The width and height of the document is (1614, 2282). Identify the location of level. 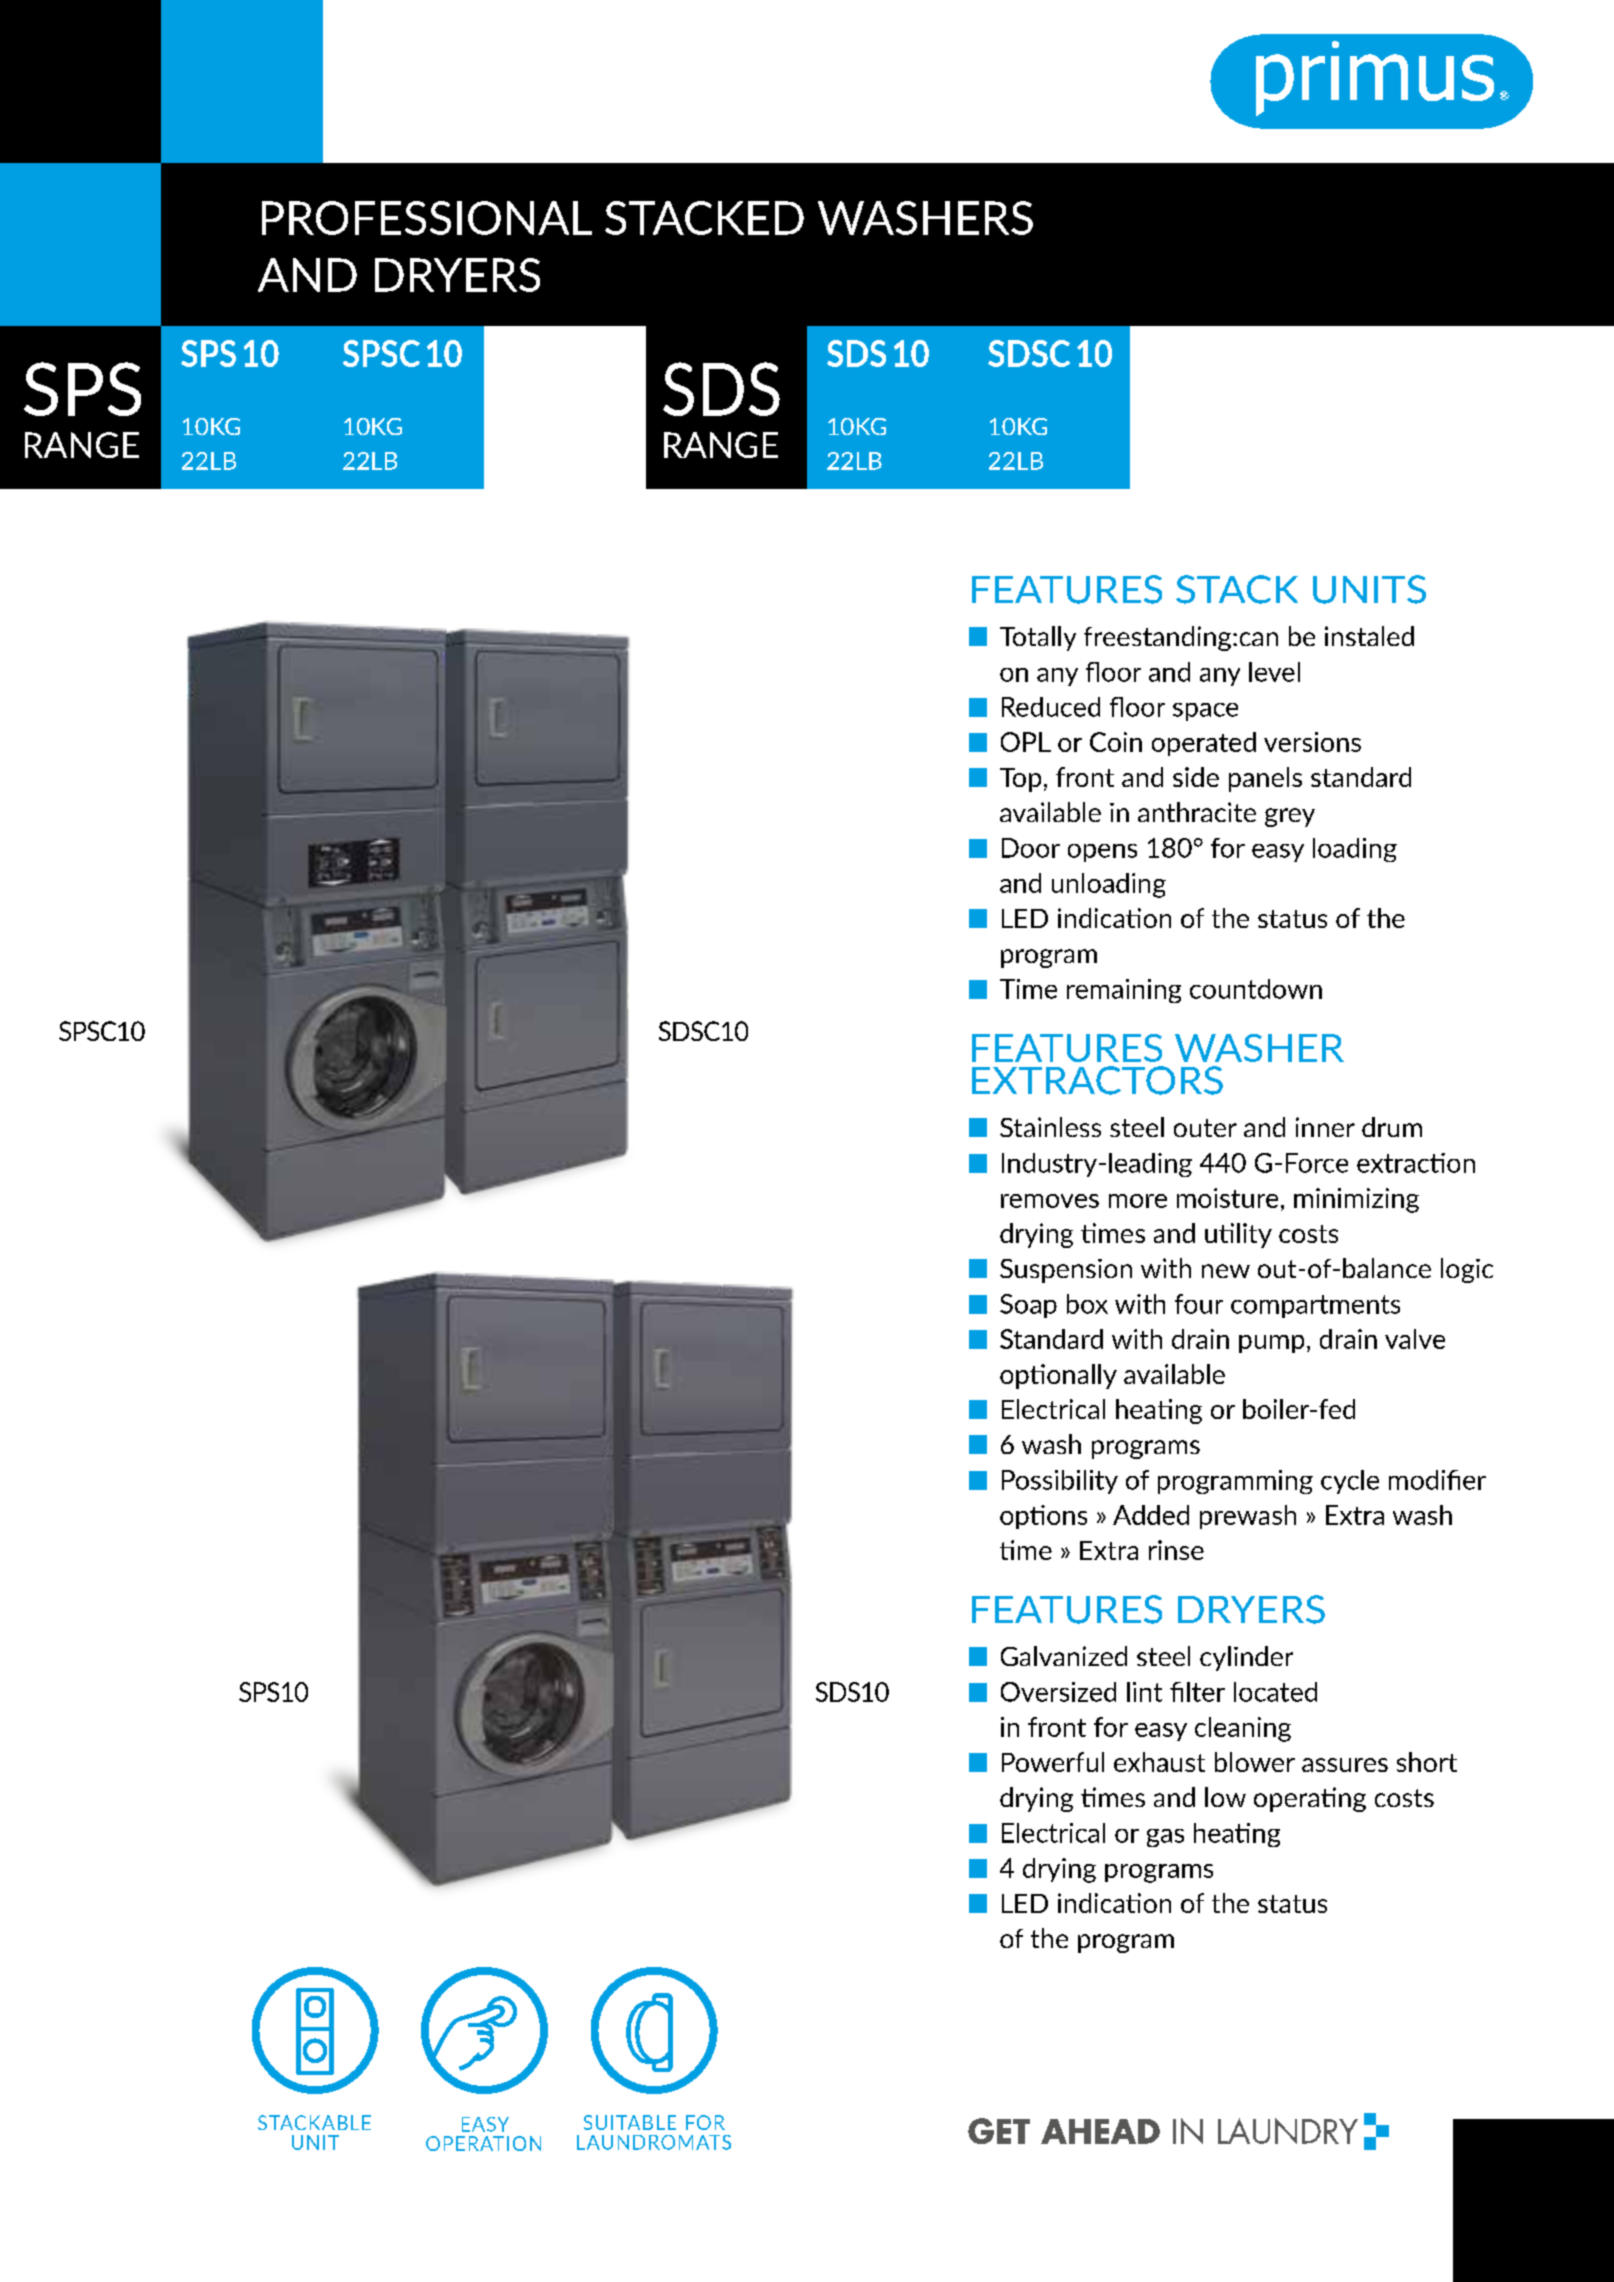
(1274, 672).
